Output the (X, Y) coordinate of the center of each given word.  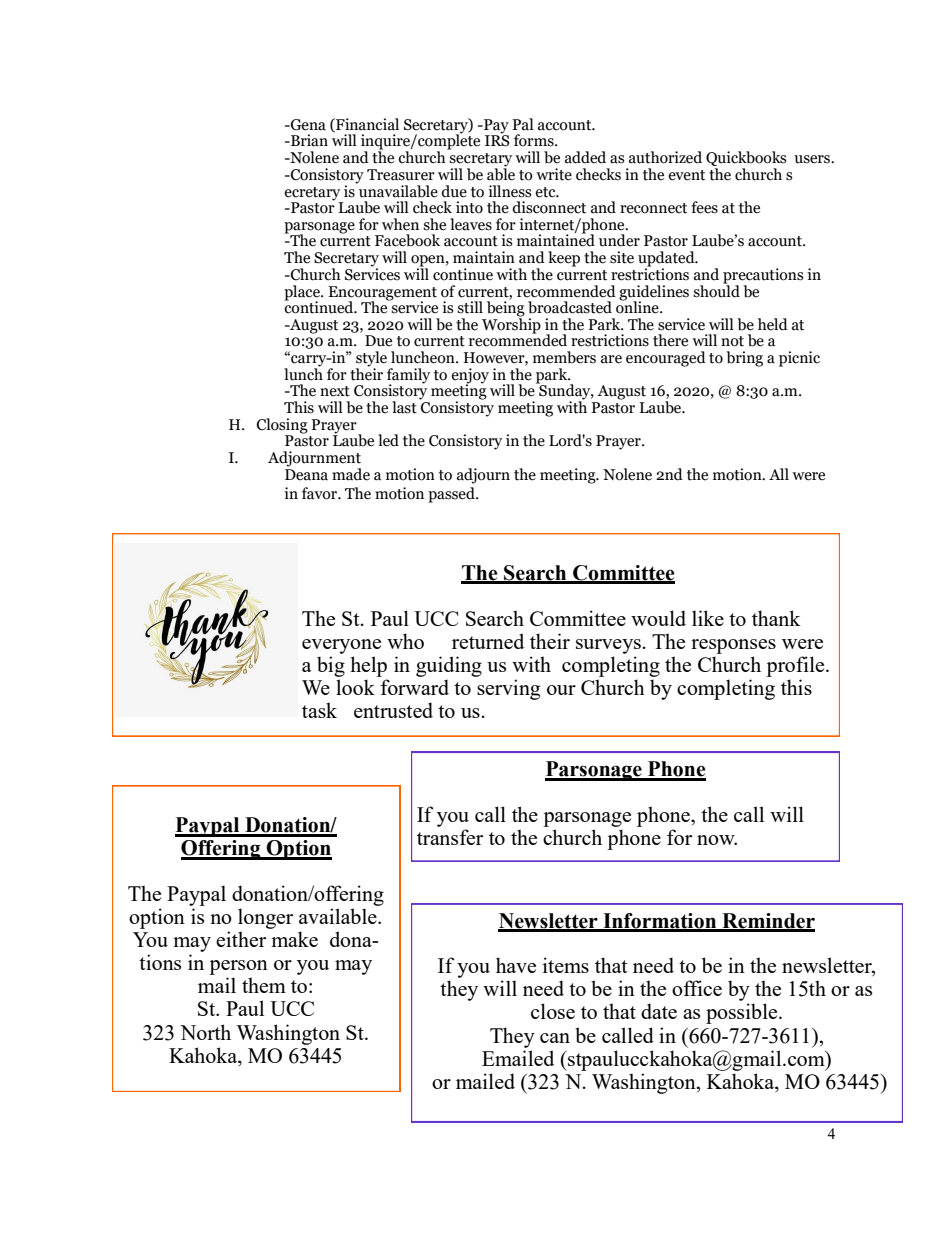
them (264, 985)
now (717, 840)
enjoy (470, 377)
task (319, 710)
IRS (497, 140)
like (708, 618)
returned (488, 641)
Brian (308, 140)
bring (744, 359)
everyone (341, 646)
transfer (450, 837)
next (335, 391)
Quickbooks (746, 158)
